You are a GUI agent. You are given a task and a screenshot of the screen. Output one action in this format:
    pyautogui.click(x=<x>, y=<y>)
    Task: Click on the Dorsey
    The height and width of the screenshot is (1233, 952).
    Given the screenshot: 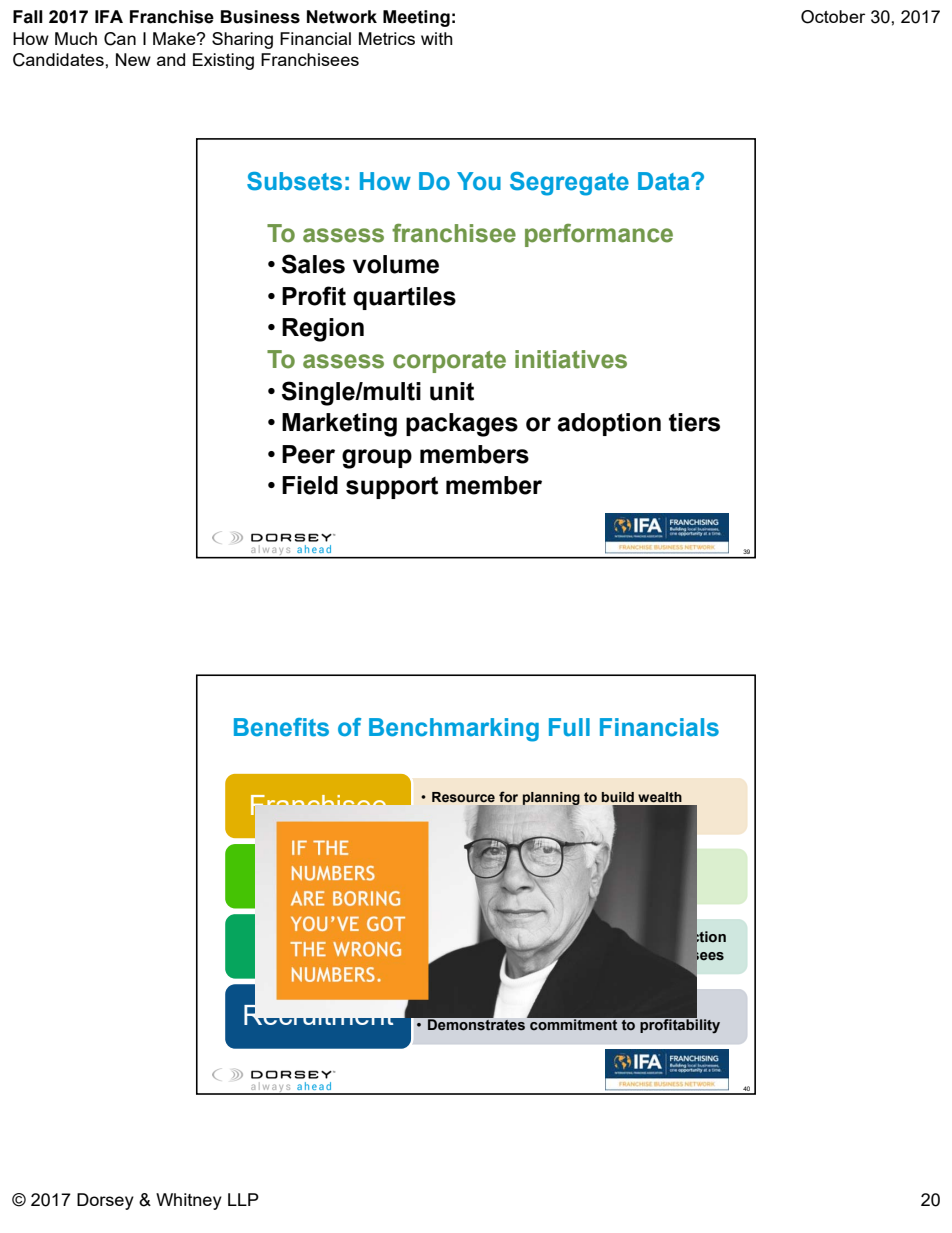 What is the action you would take?
    pyautogui.click(x=105, y=1201)
